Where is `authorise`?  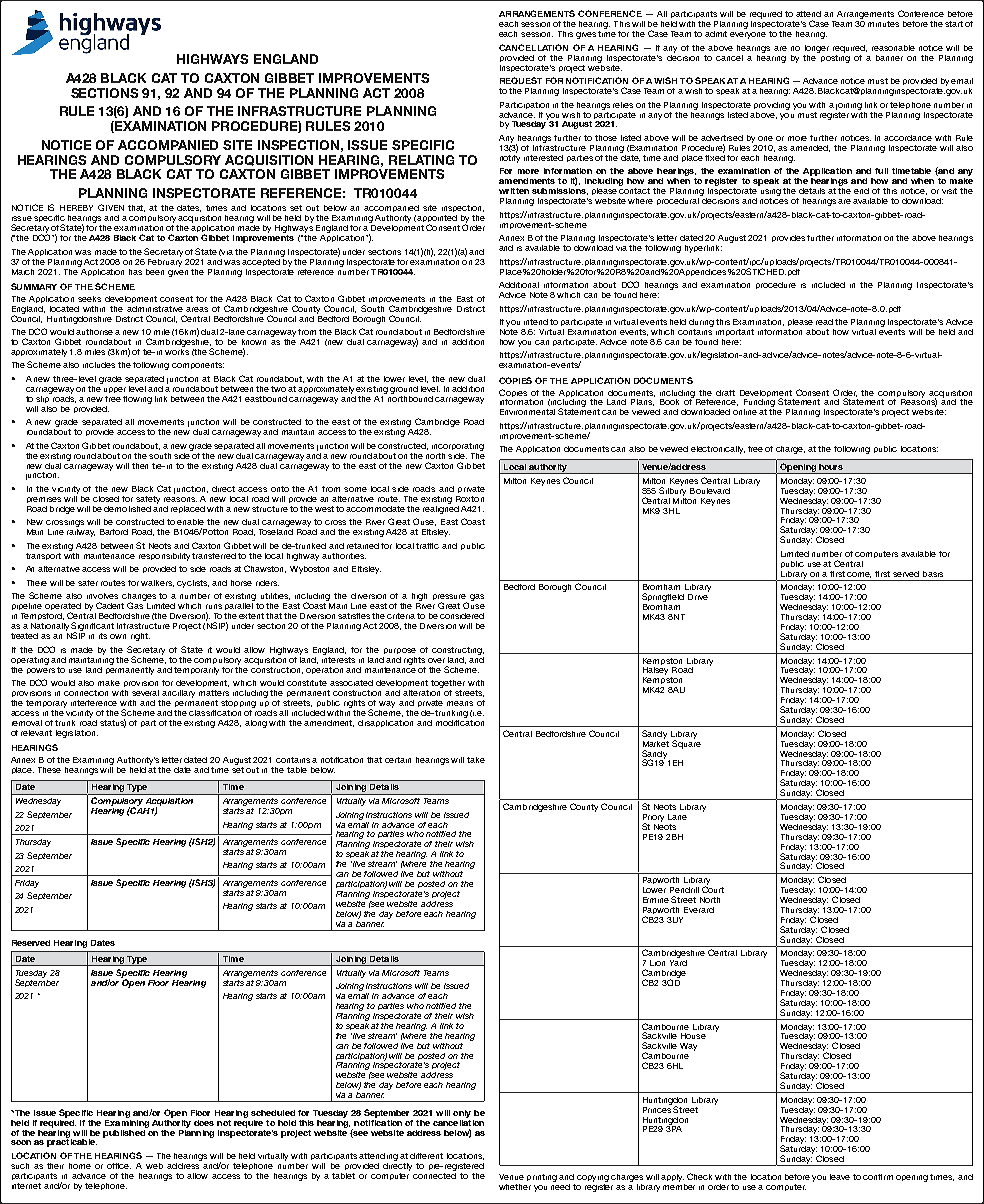 authorise is located at coordinates (94, 332).
